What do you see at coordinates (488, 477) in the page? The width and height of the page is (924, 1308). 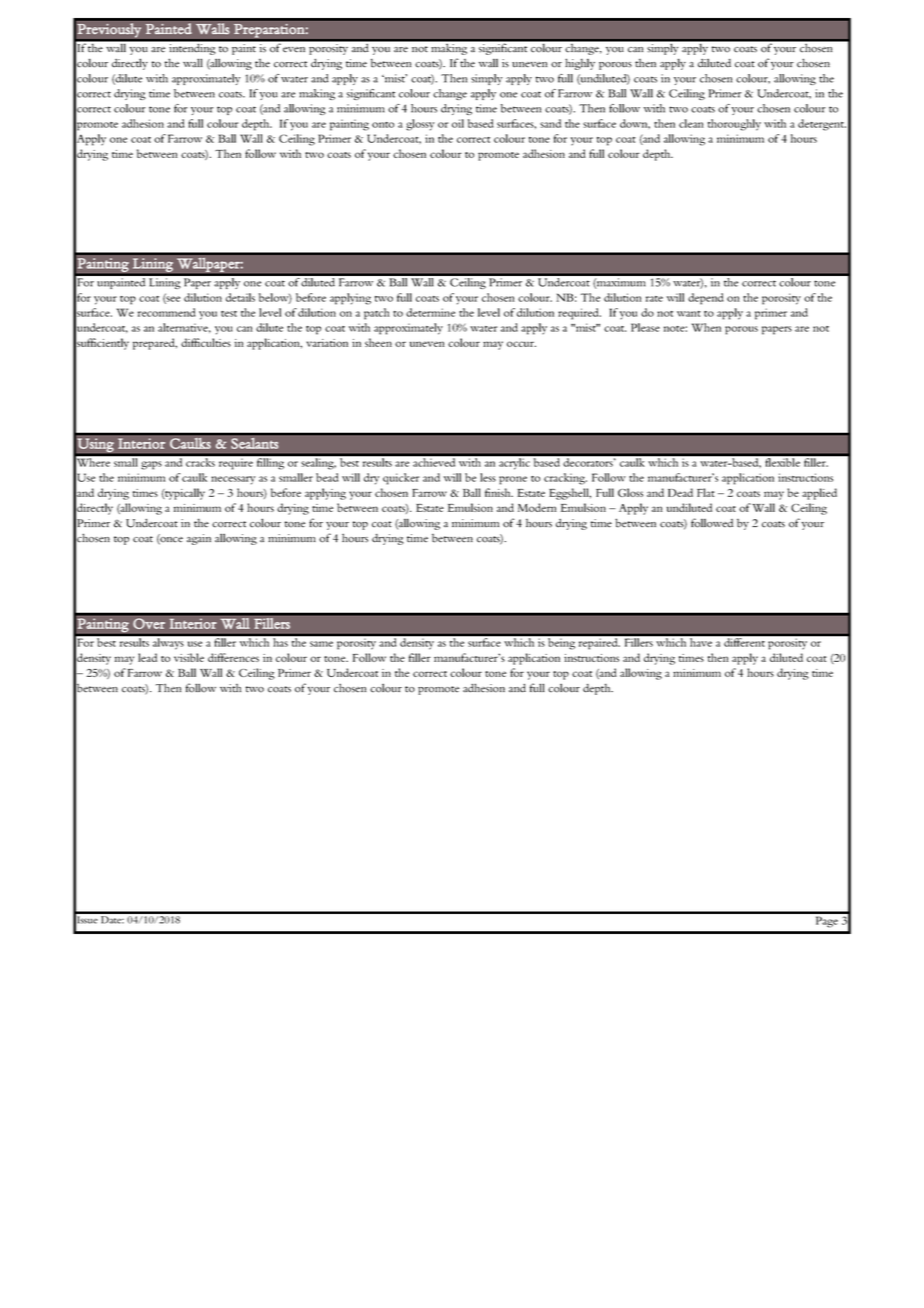 I see `less` at bounding box center [488, 477].
